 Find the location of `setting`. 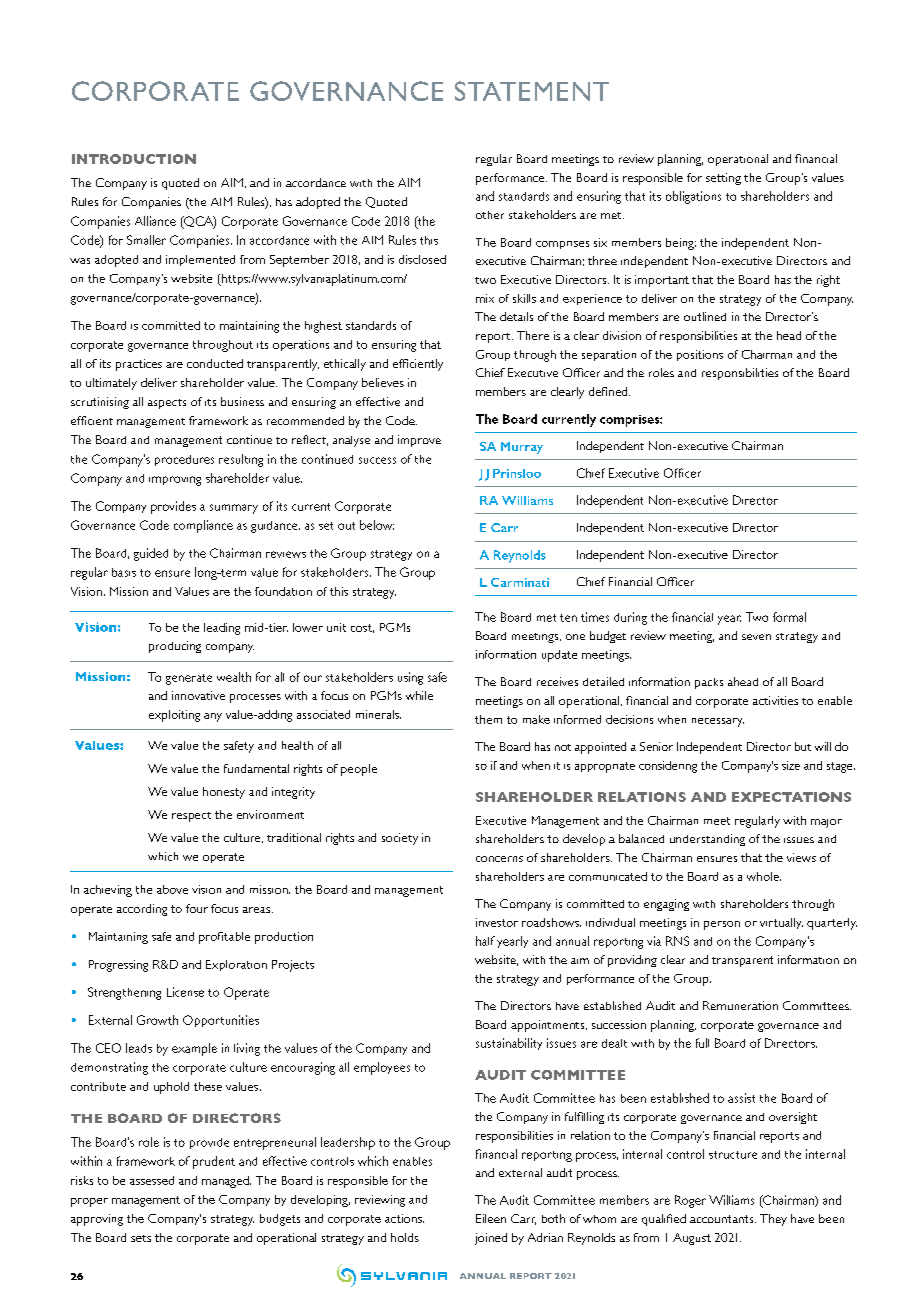

setting is located at coordinates (723, 179).
